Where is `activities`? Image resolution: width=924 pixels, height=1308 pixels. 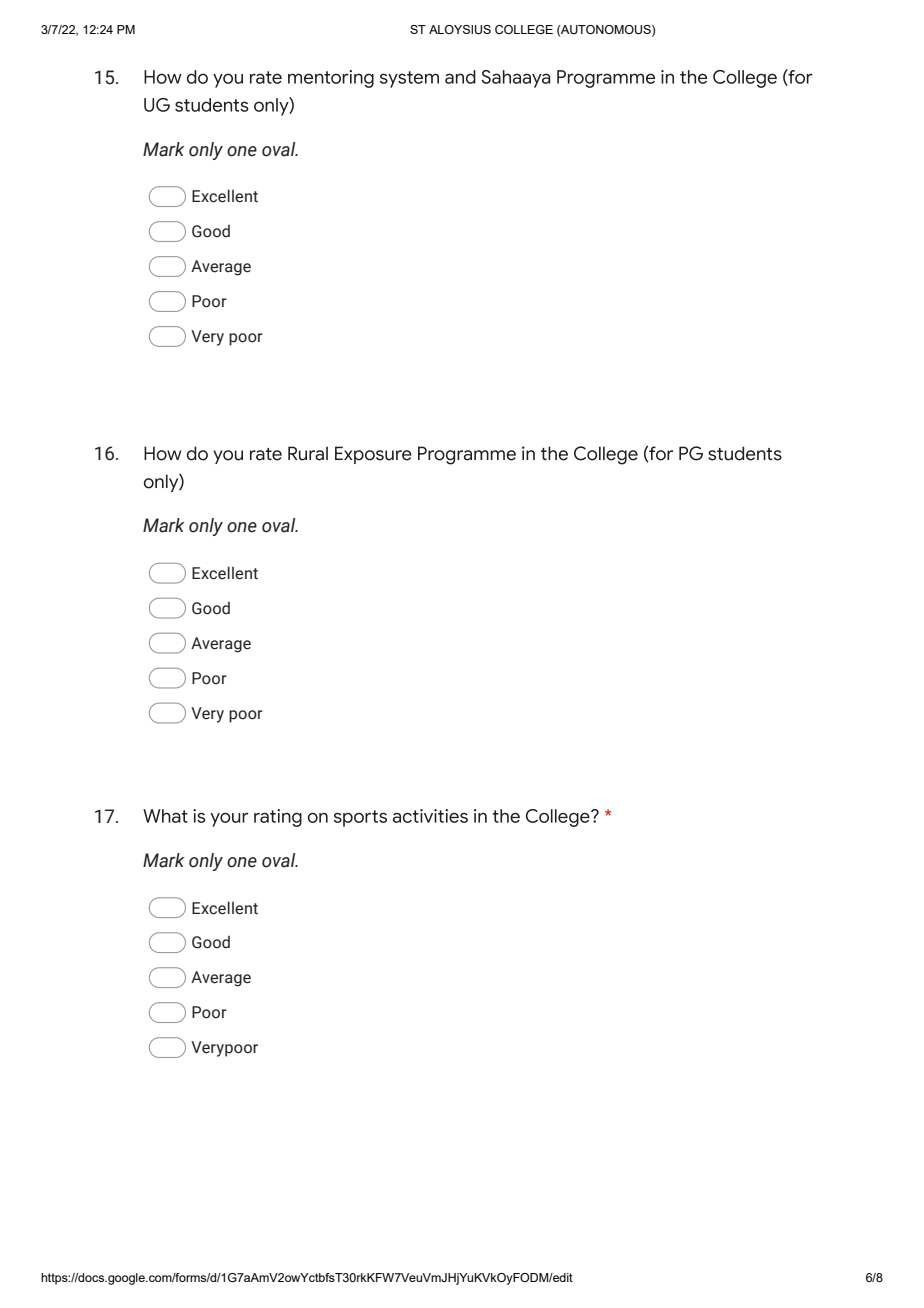
activities is located at coordinates (430, 816).
